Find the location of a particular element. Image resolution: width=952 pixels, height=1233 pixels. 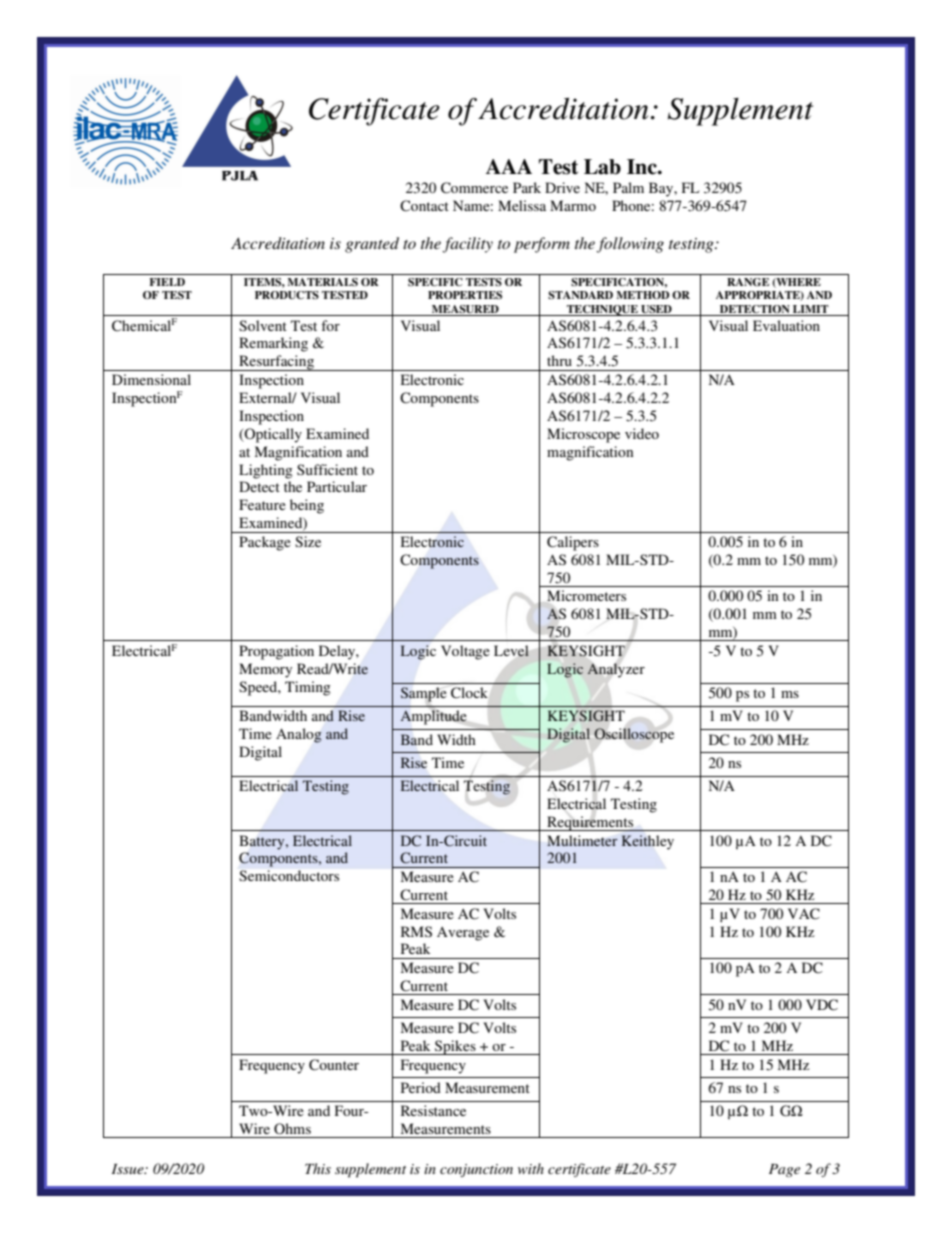

Inc is located at coordinates (643, 167).
